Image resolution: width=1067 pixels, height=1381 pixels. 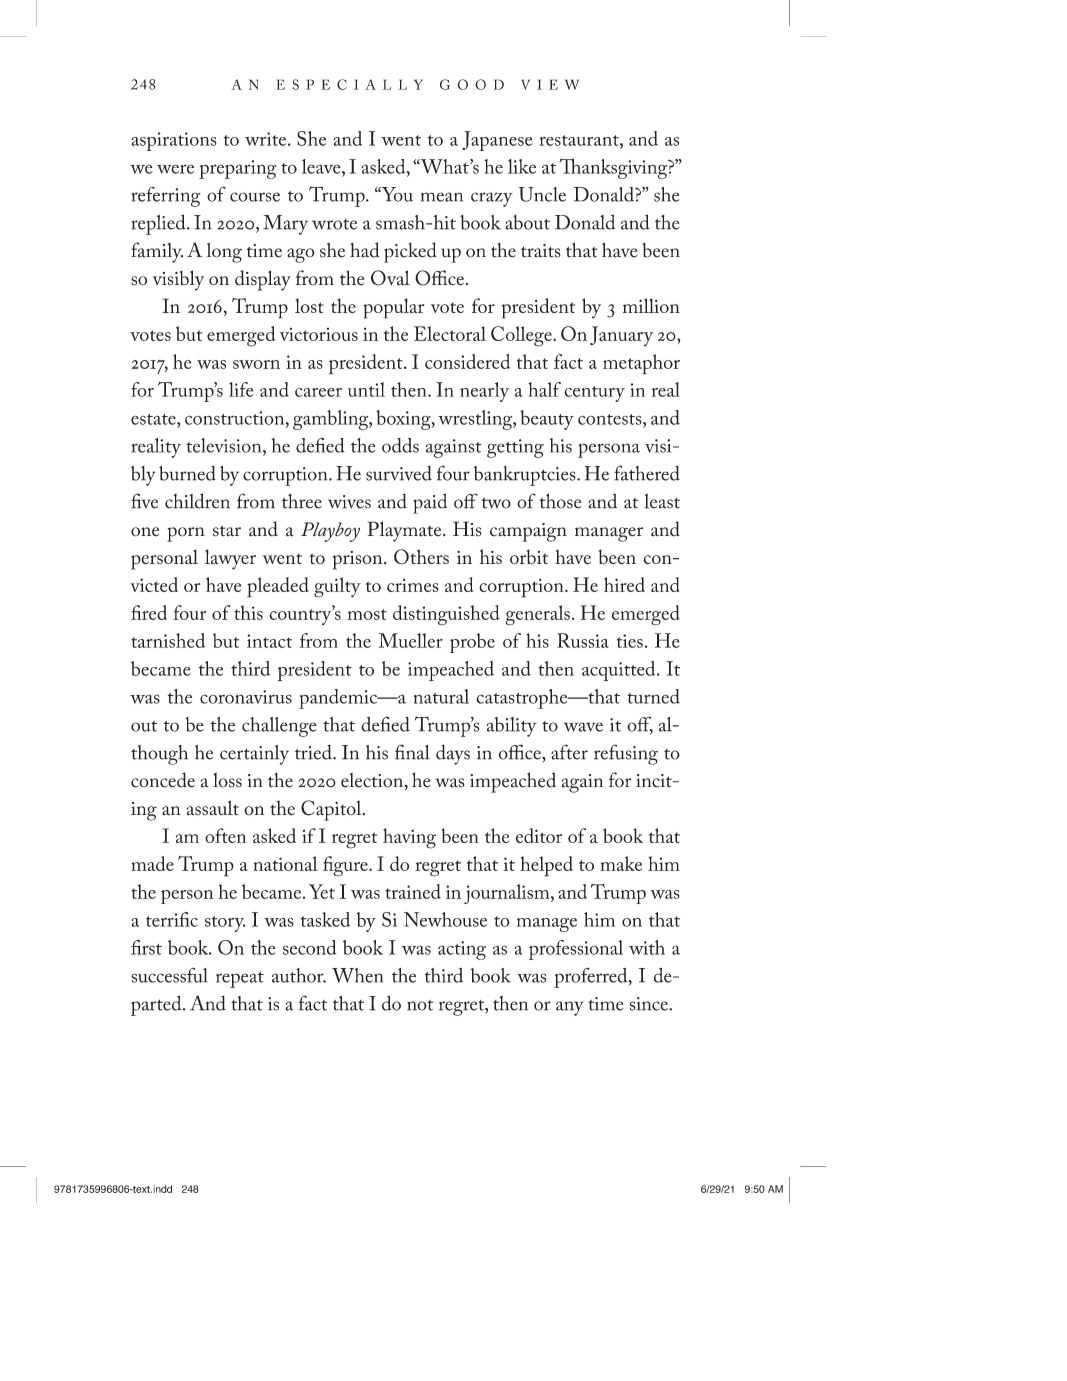 What do you see at coordinates (570, 1008) in the screenshot?
I see `any` at bounding box center [570, 1008].
